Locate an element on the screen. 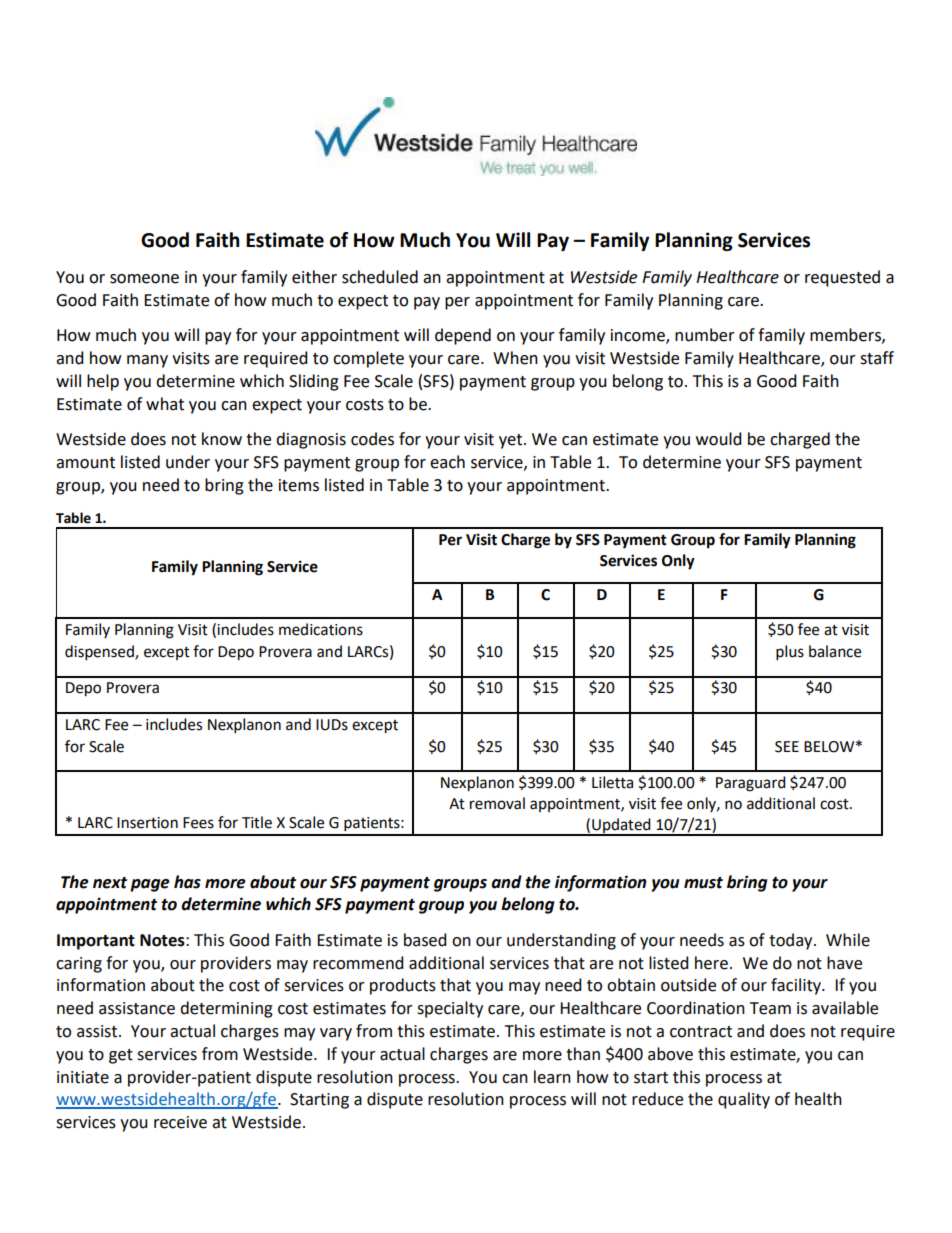 This screenshot has width=952, height=1233. plus is located at coordinates (790, 653).
